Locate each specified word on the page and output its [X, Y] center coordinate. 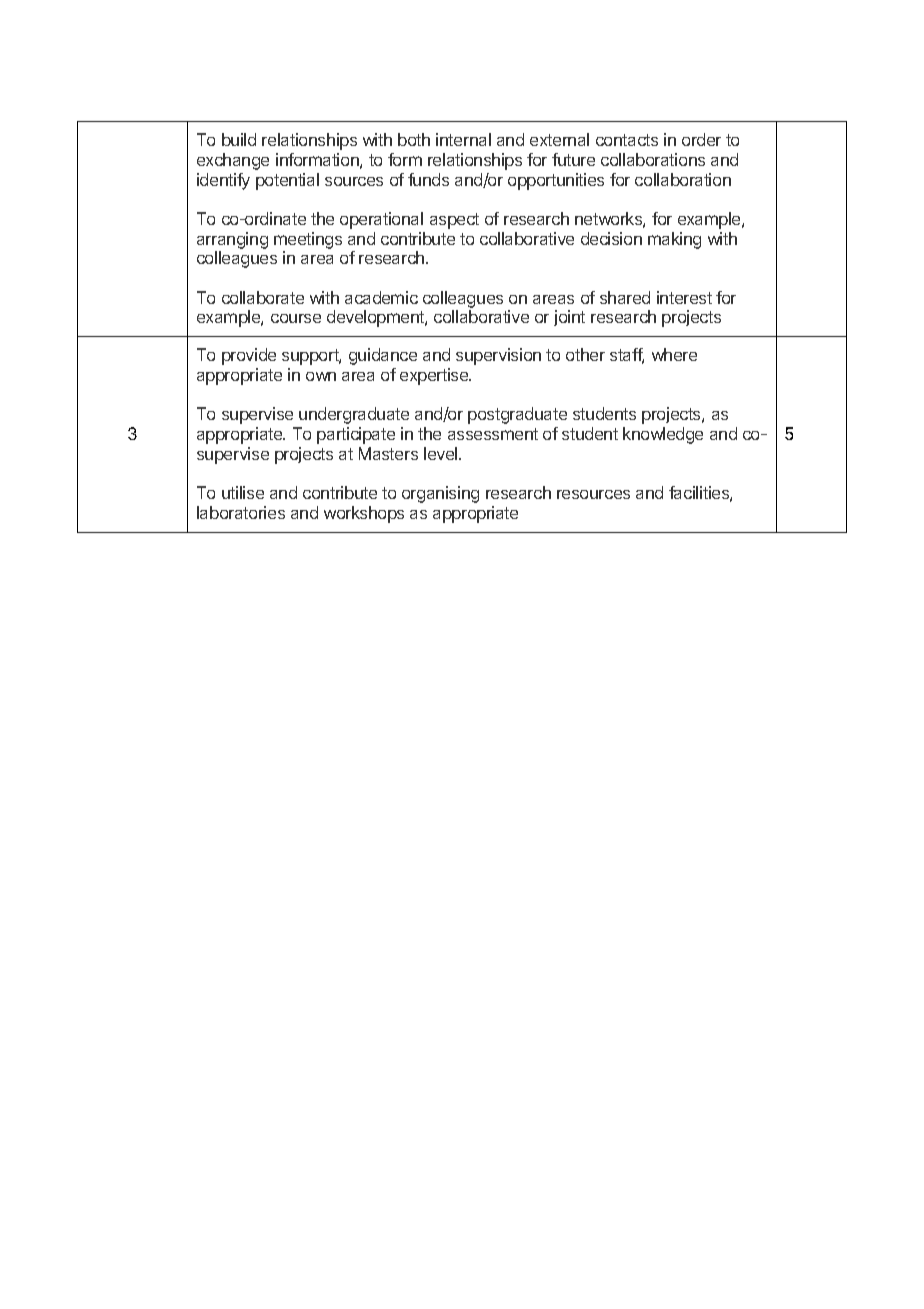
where [674, 354]
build [239, 139]
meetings [308, 240]
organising [440, 494]
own [321, 376]
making [674, 240]
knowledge [663, 435]
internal [463, 139]
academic [381, 297]
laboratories [241, 512]
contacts [627, 140]
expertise [435, 376]
